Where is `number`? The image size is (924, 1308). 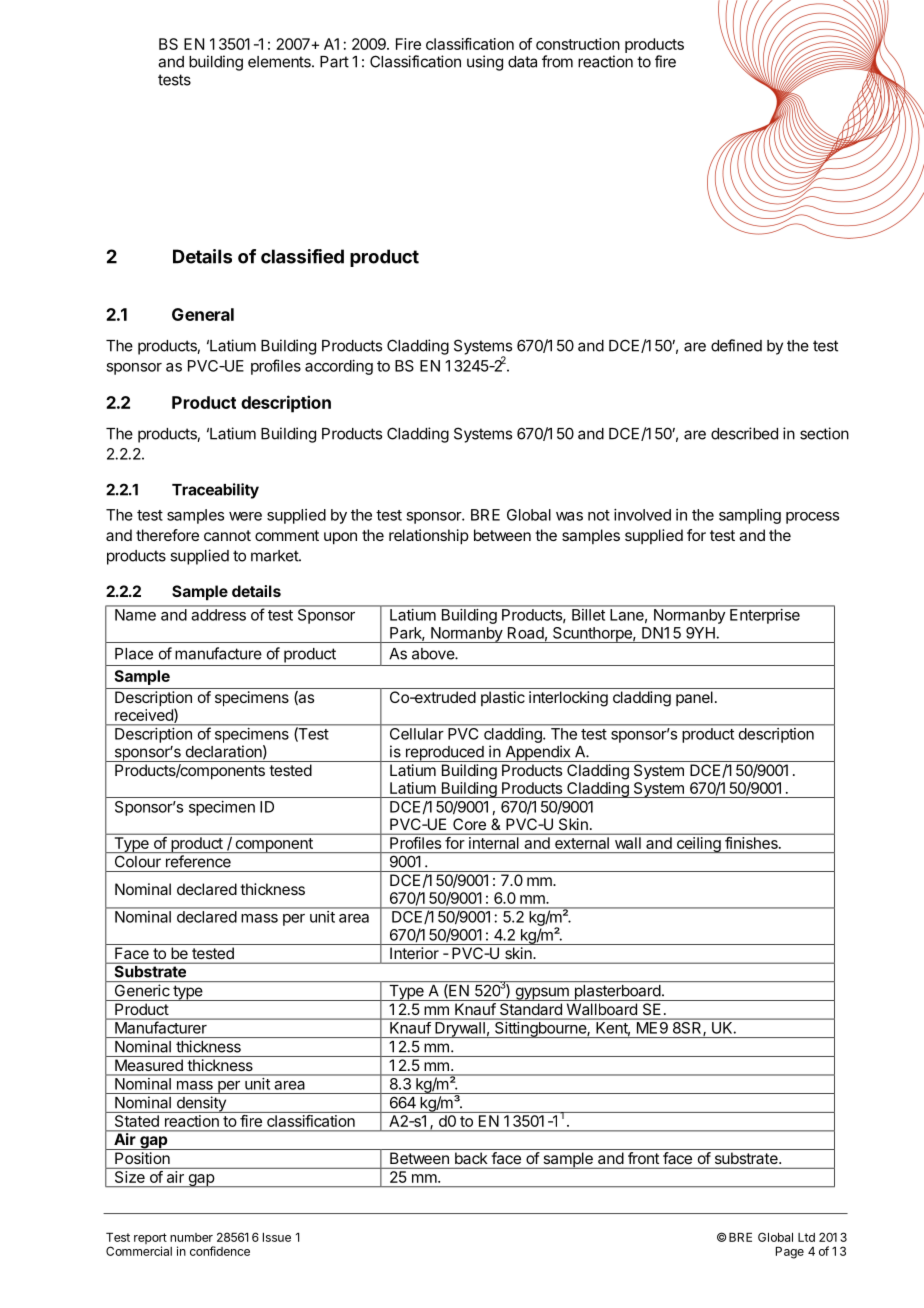
number is located at coordinates (191, 1237).
